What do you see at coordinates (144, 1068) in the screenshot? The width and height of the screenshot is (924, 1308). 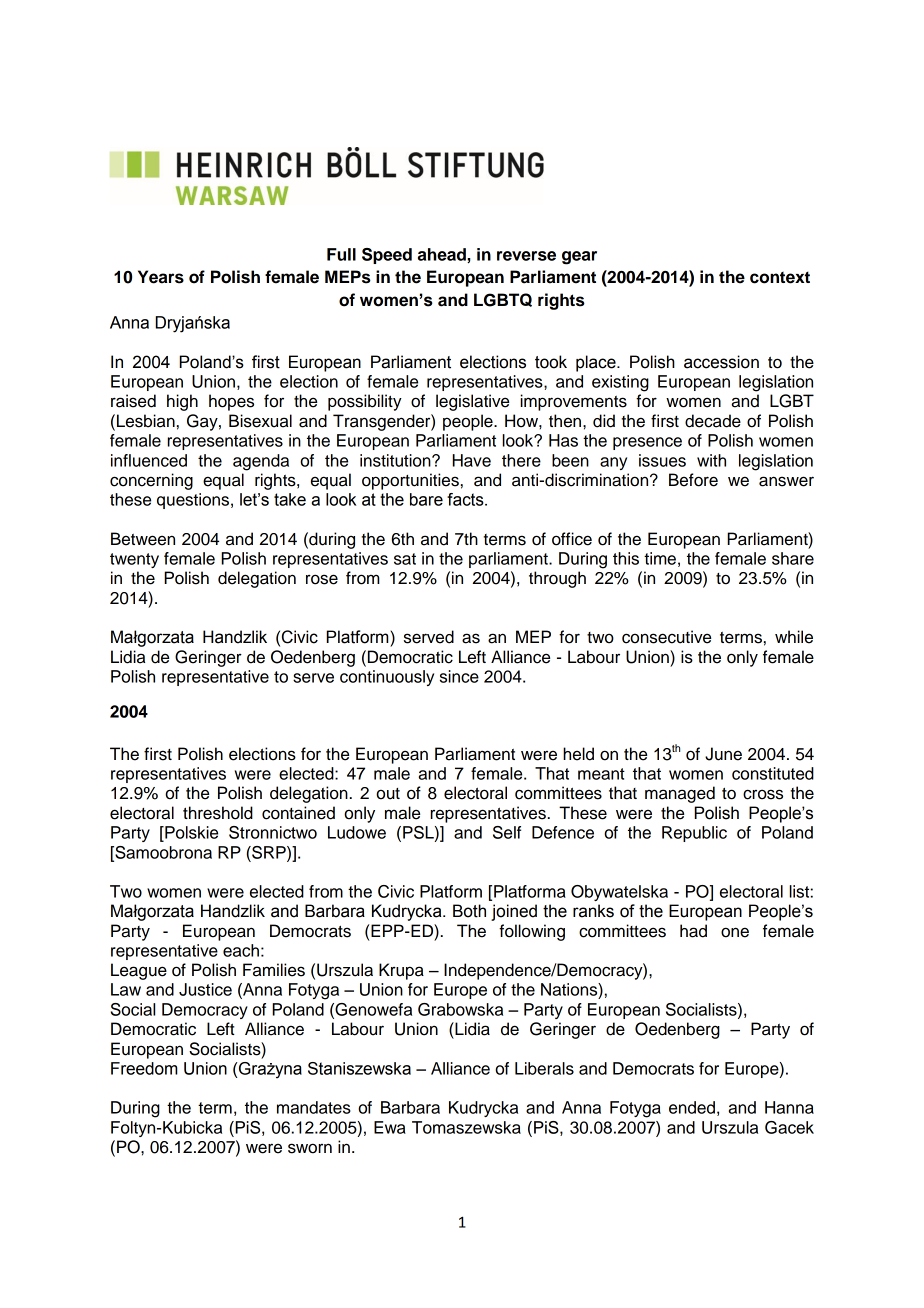 I see `Freedom` at bounding box center [144, 1068].
